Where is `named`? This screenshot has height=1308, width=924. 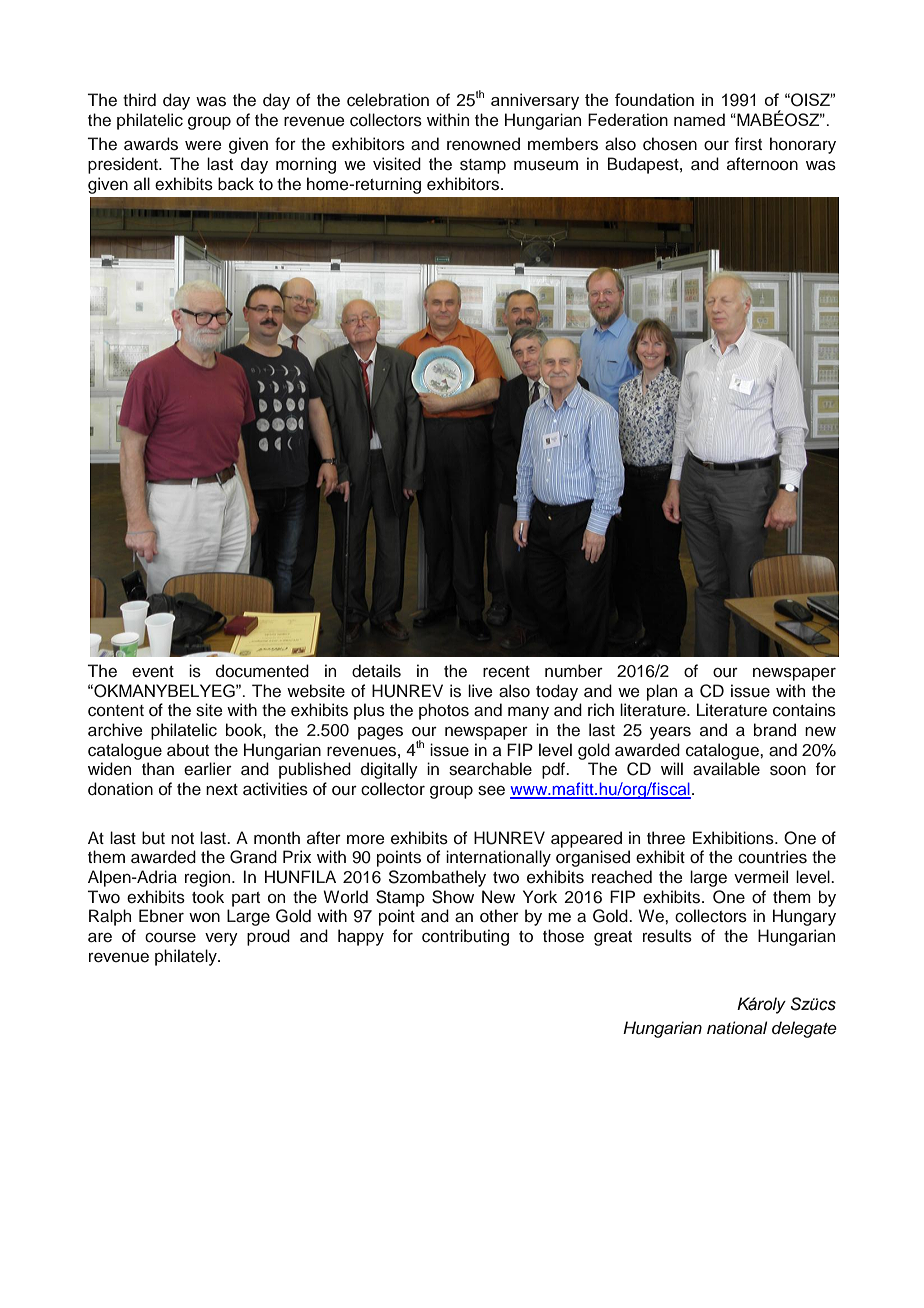
named is located at coordinates (699, 119).
